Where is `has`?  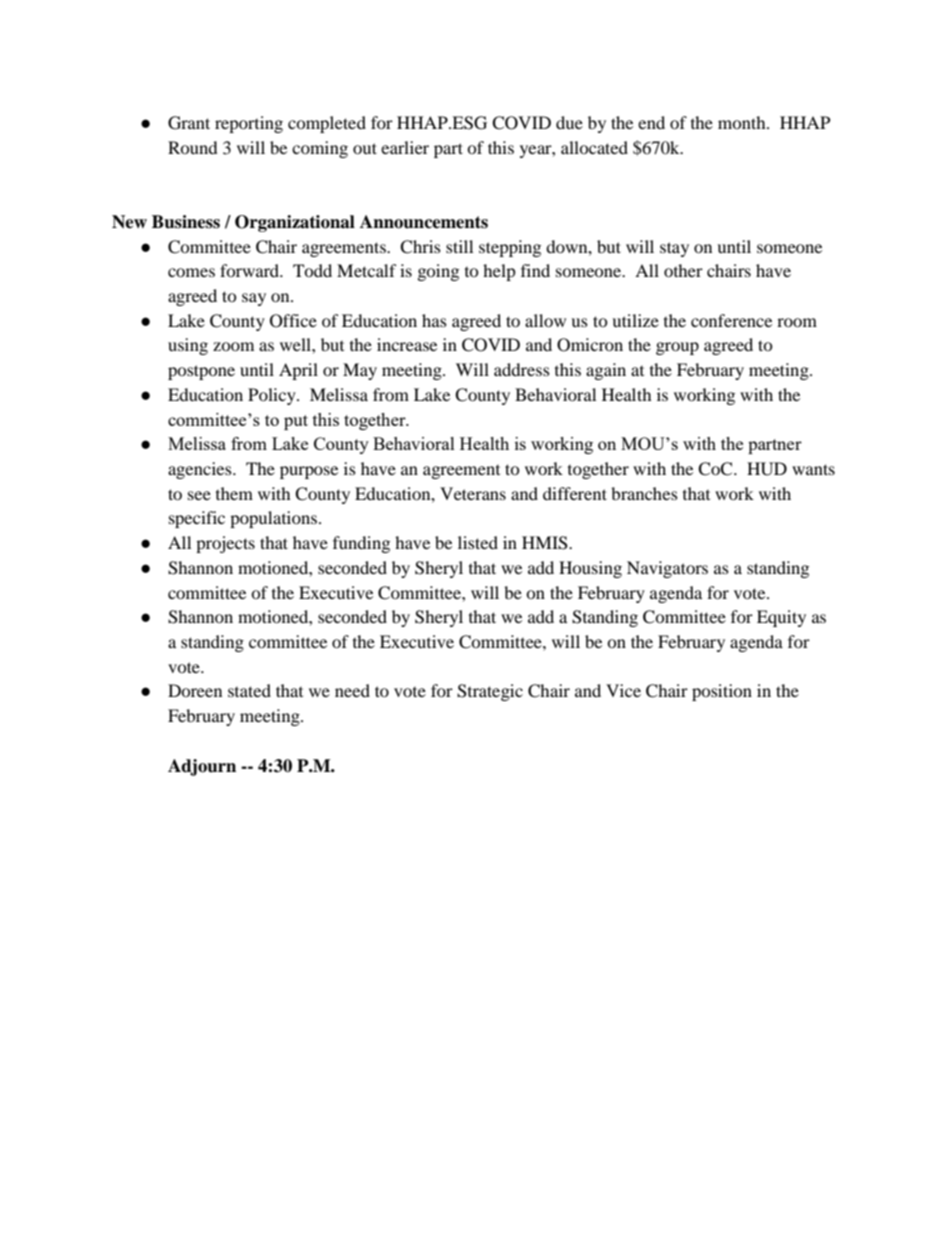
has is located at coordinates (434, 320).
